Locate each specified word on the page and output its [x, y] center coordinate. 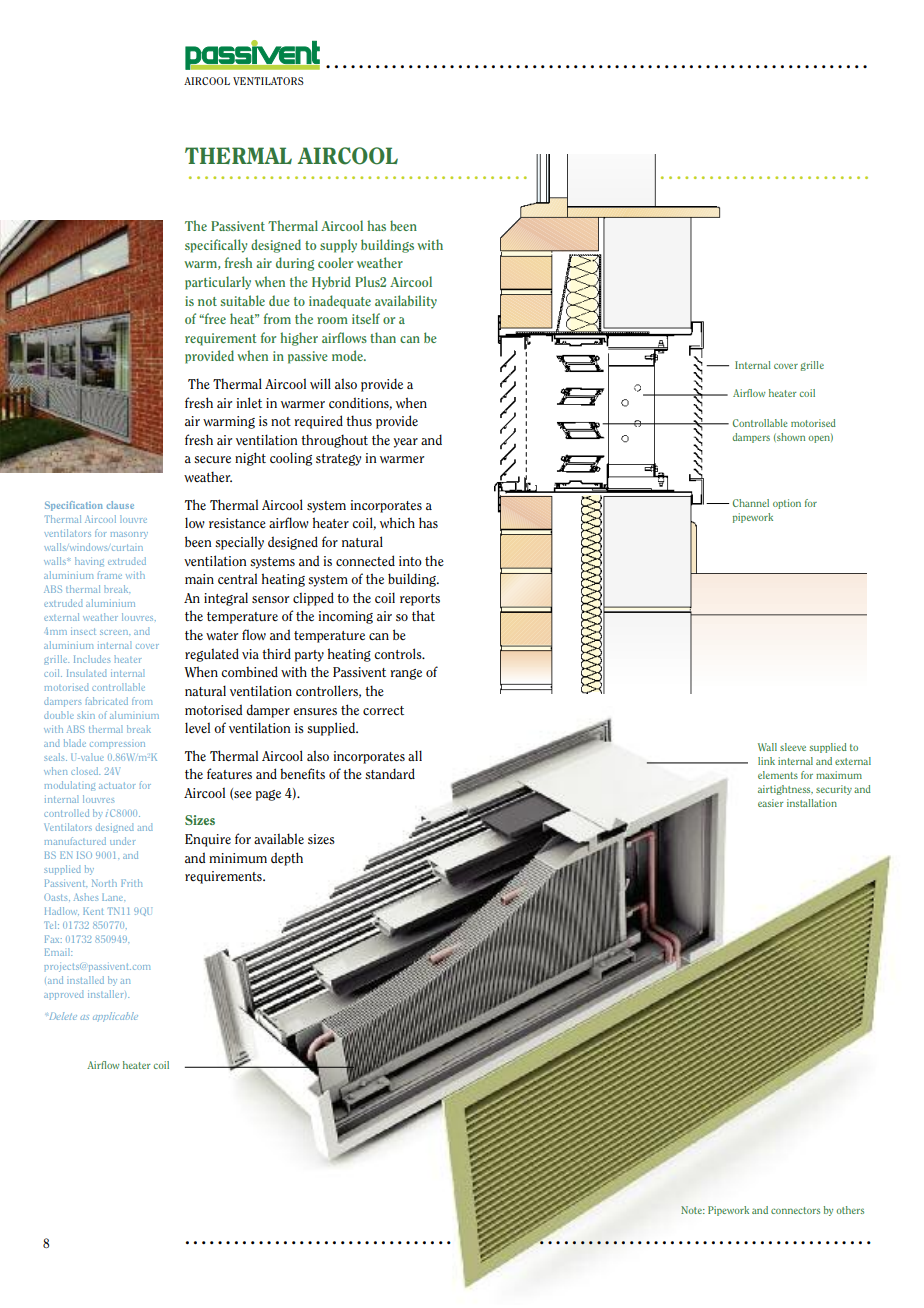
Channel [751, 503]
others [850, 1210]
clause [120, 505]
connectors [795, 1210]
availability [406, 302]
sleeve [793, 747]
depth [287, 859]
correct [383, 710]
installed [85, 980]
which [397, 522]
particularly [218, 283]
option [787, 504]
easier [771, 803]
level [197, 727]
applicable [115, 1017]
